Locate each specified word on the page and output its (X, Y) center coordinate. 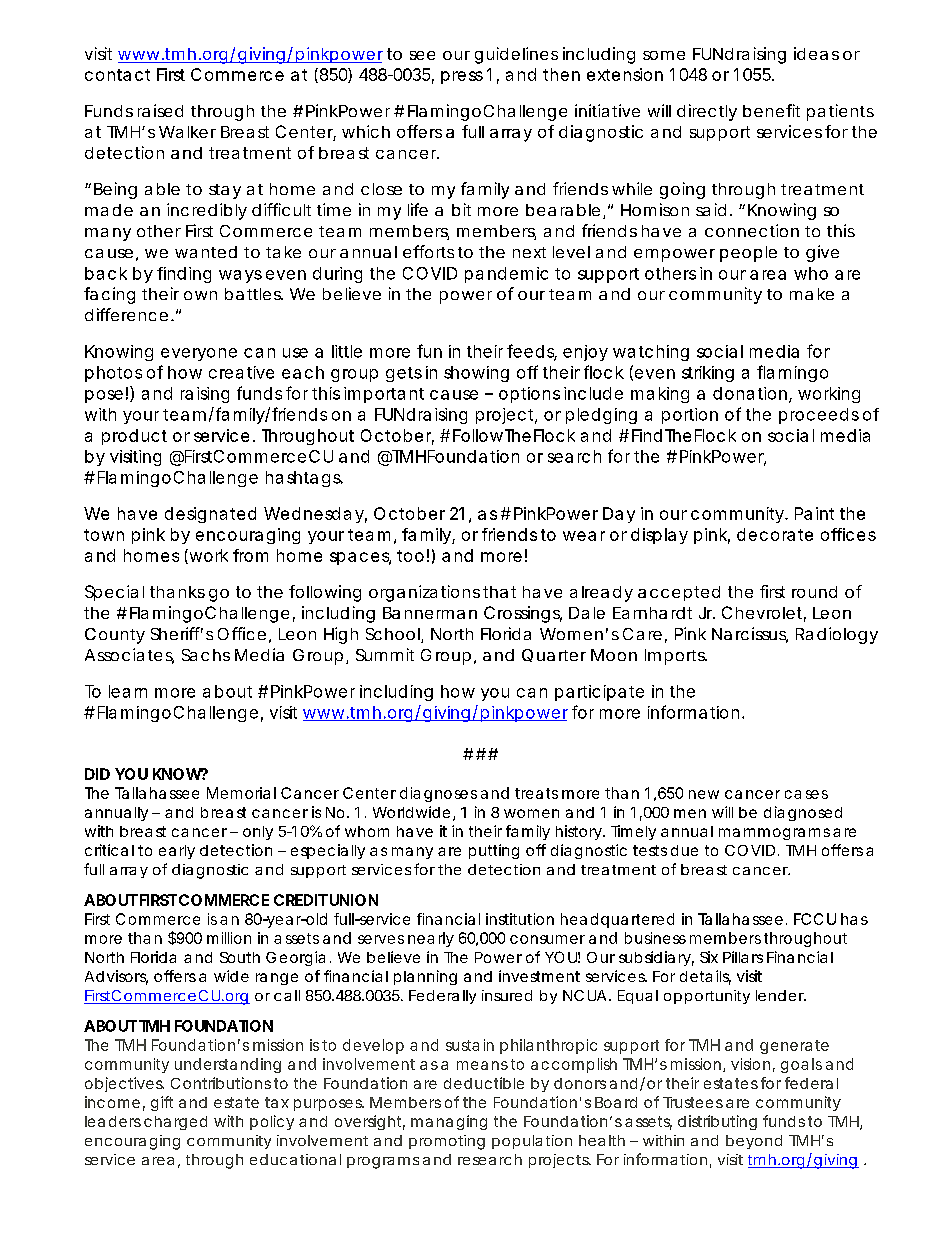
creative (241, 372)
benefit (771, 110)
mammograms (774, 834)
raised (160, 110)
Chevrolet (762, 612)
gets (404, 374)
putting (494, 851)
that (499, 592)
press (462, 77)
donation (750, 393)
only (258, 833)
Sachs (206, 655)
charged (175, 1123)
